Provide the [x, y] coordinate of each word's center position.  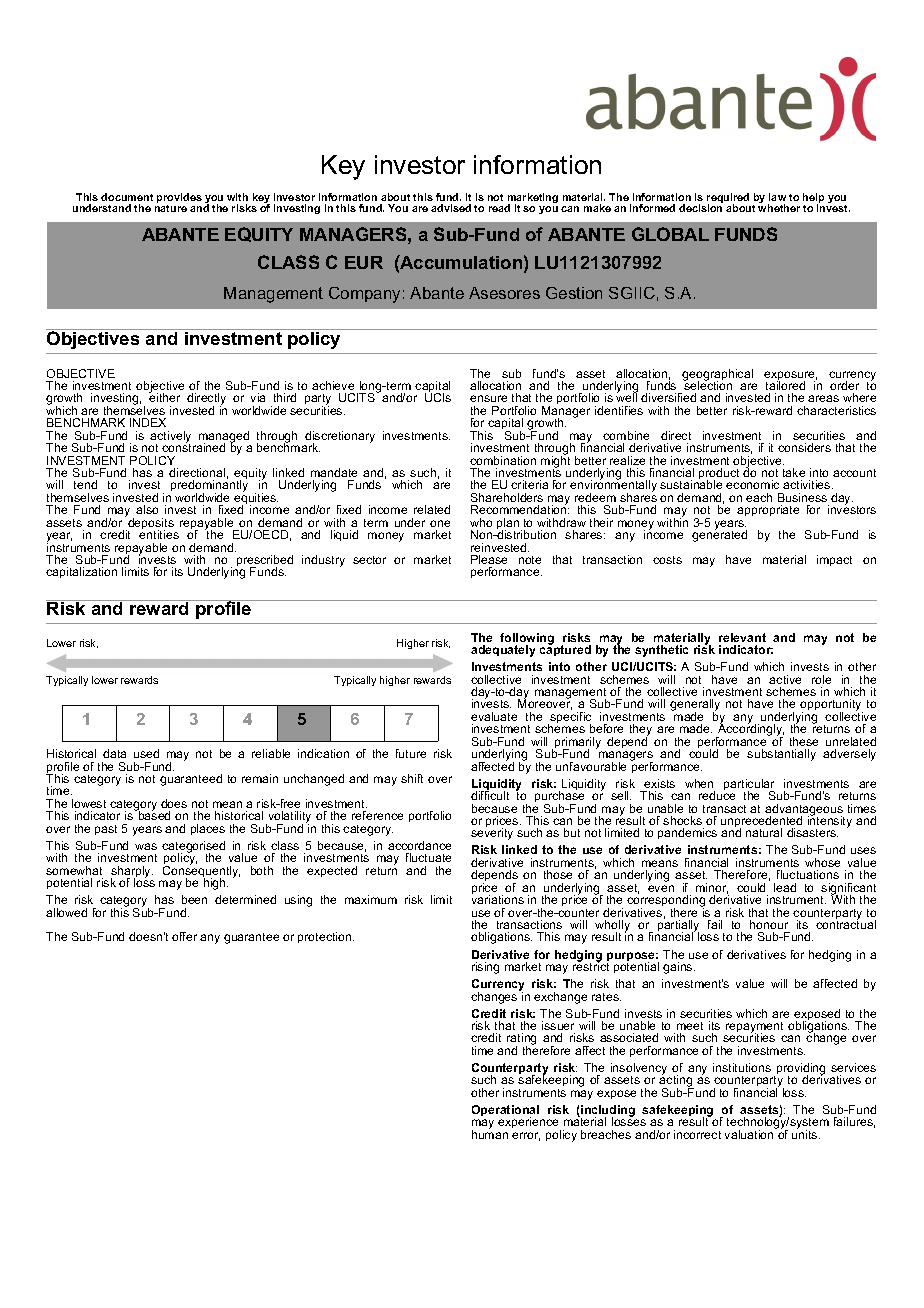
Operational [505, 1111]
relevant [742, 637]
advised [451, 208]
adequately [503, 651]
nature [171, 207]
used [146, 753]
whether [779, 207]
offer [184, 936]
